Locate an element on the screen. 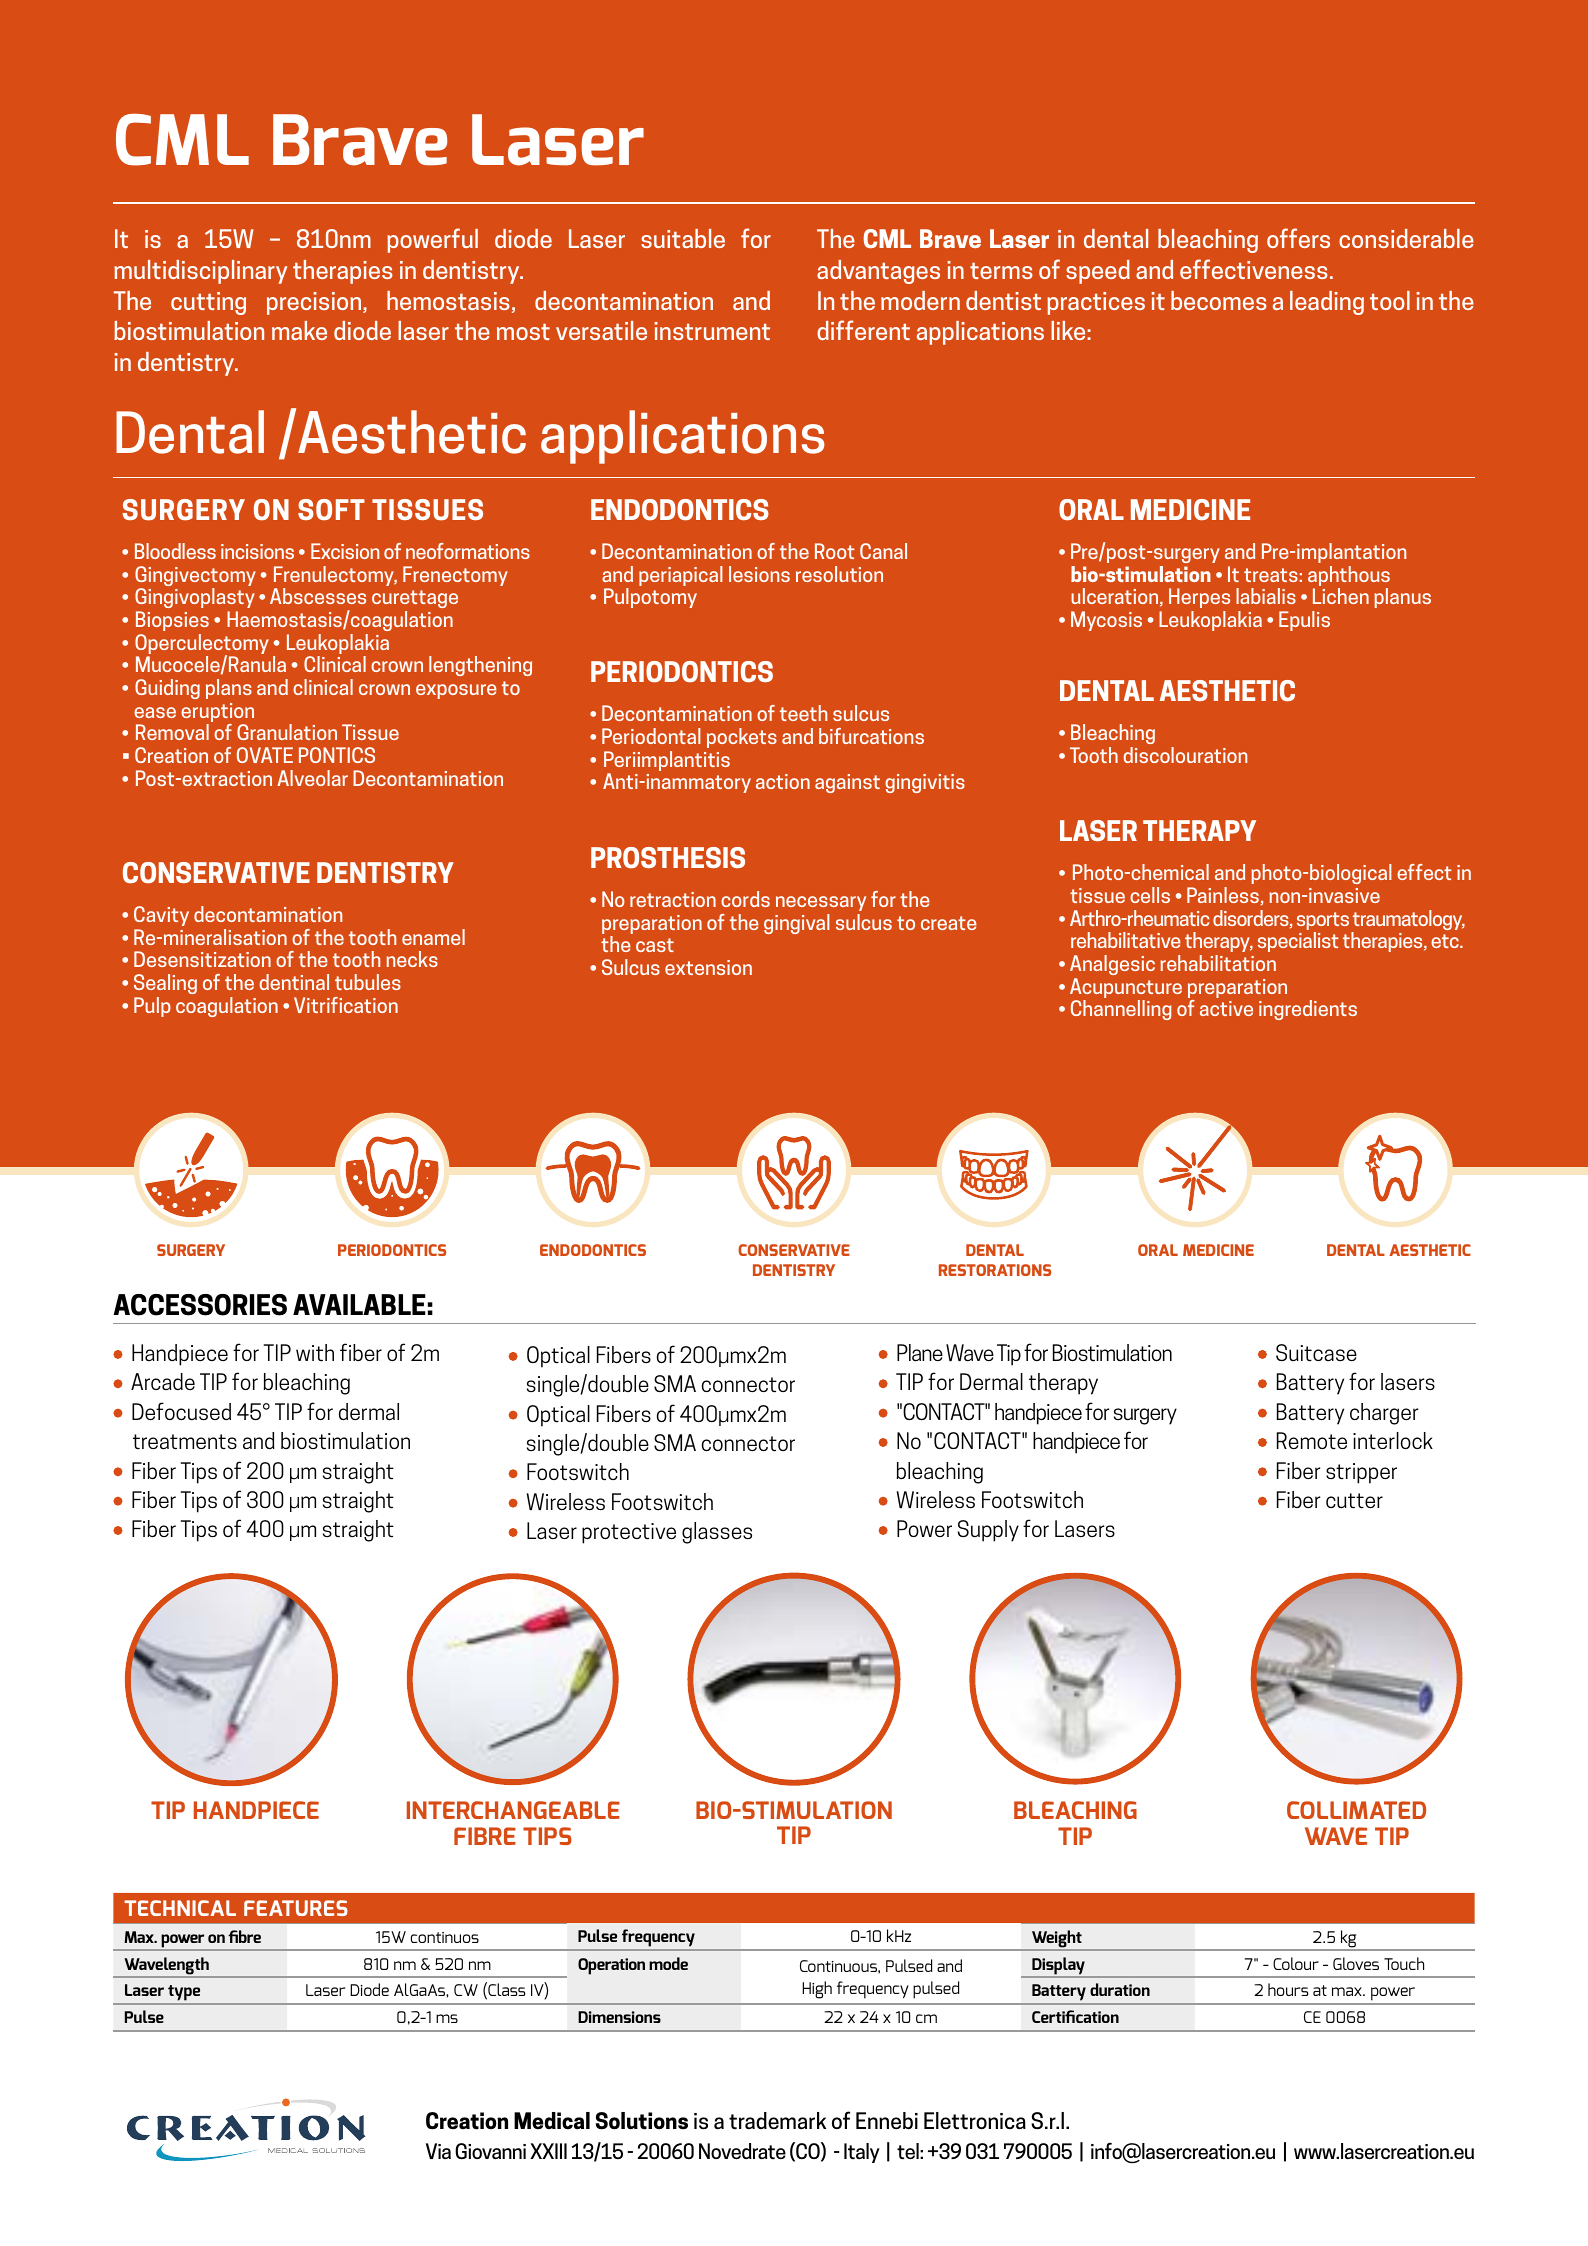 The width and height of the screenshot is (1588, 2246). glasses is located at coordinates (717, 1533).
